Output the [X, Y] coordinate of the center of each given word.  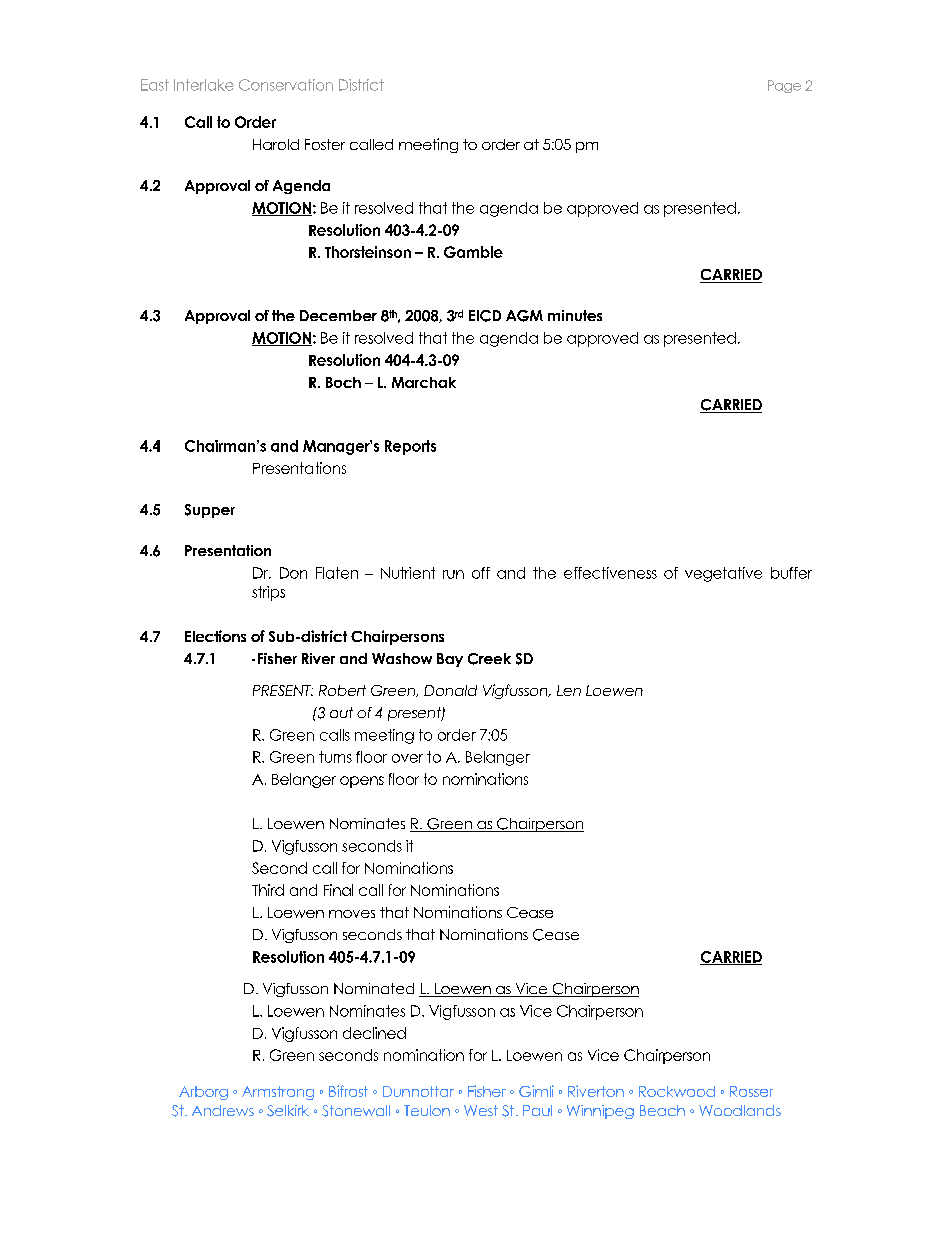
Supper [210, 511]
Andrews [223, 1110]
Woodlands [740, 1110]
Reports [410, 447]
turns [335, 757]
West [481, 1110]
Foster [325, 144]
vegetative [723, 574]
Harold [276, 144]
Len [569, 690]
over [407, 758]
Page [784, 86]
